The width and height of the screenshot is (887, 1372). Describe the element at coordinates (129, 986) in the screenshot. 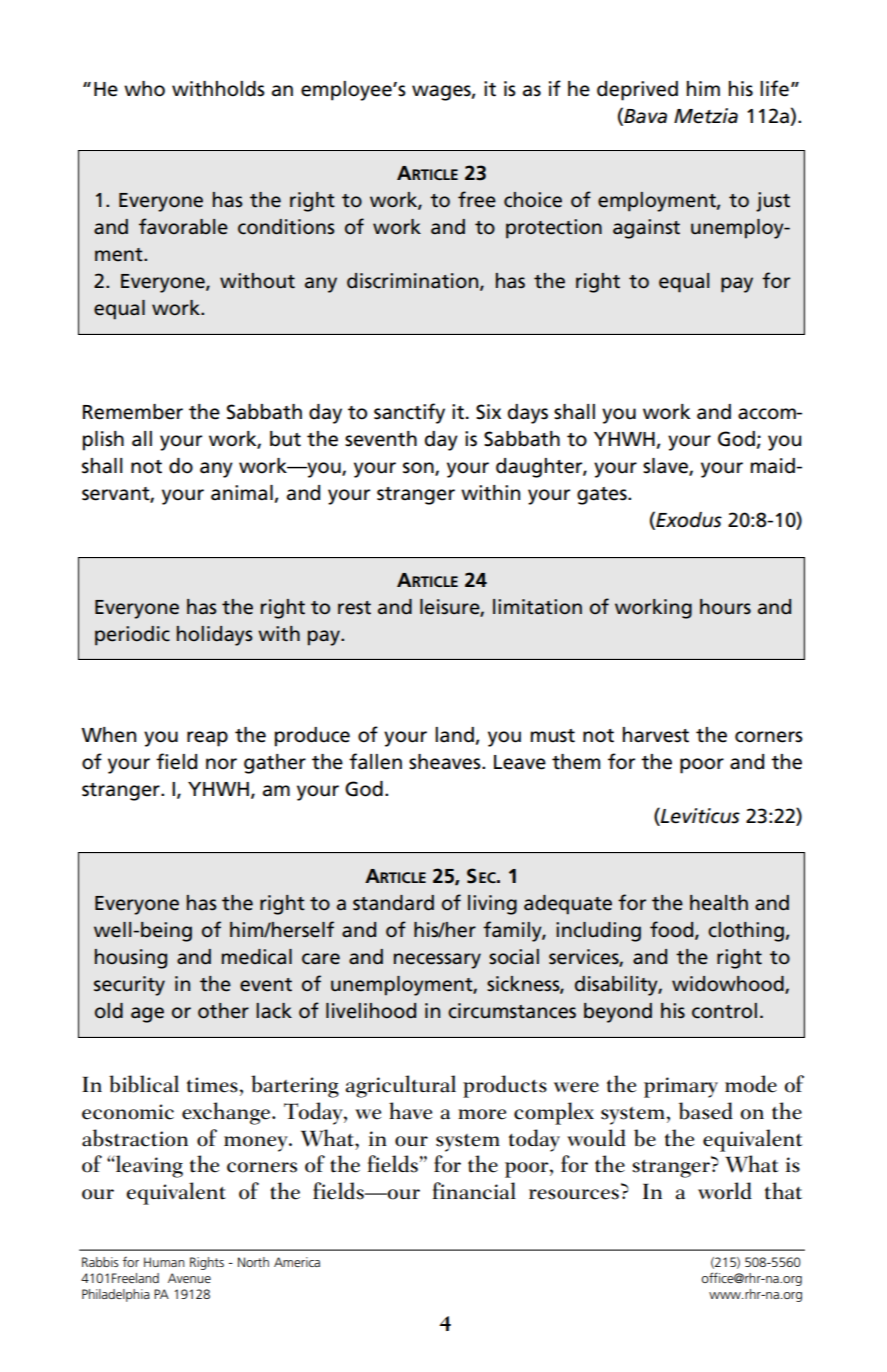

I see `security` at that location.
